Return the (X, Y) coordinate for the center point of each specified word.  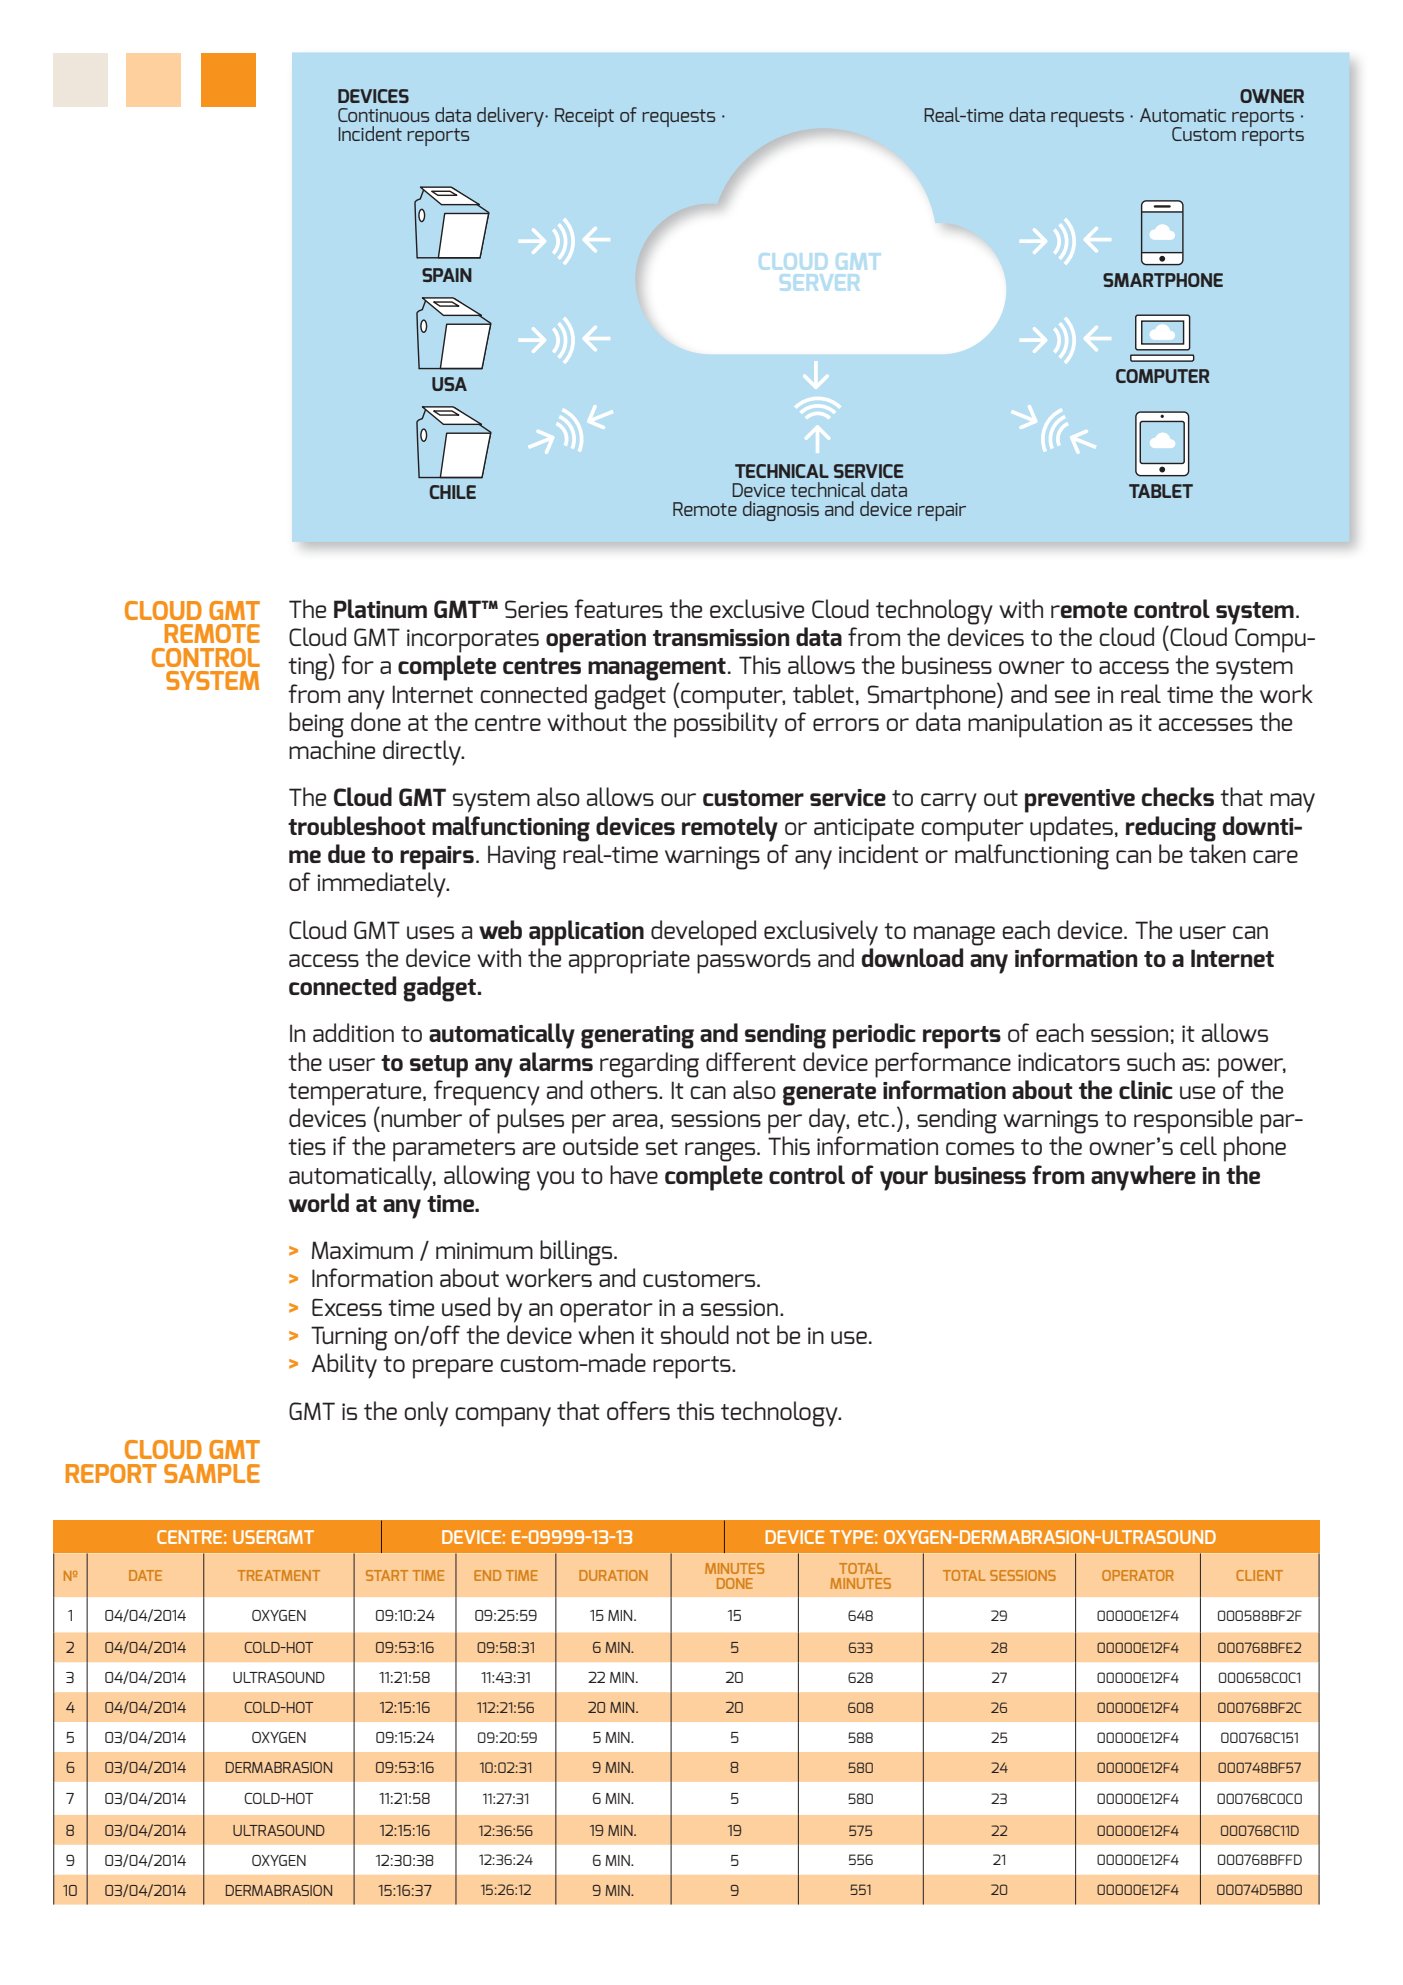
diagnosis (781, 511)
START (387, 1575)
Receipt (584, 117)
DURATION (613, 1575)
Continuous (383, 115)
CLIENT (1259, 1575)
